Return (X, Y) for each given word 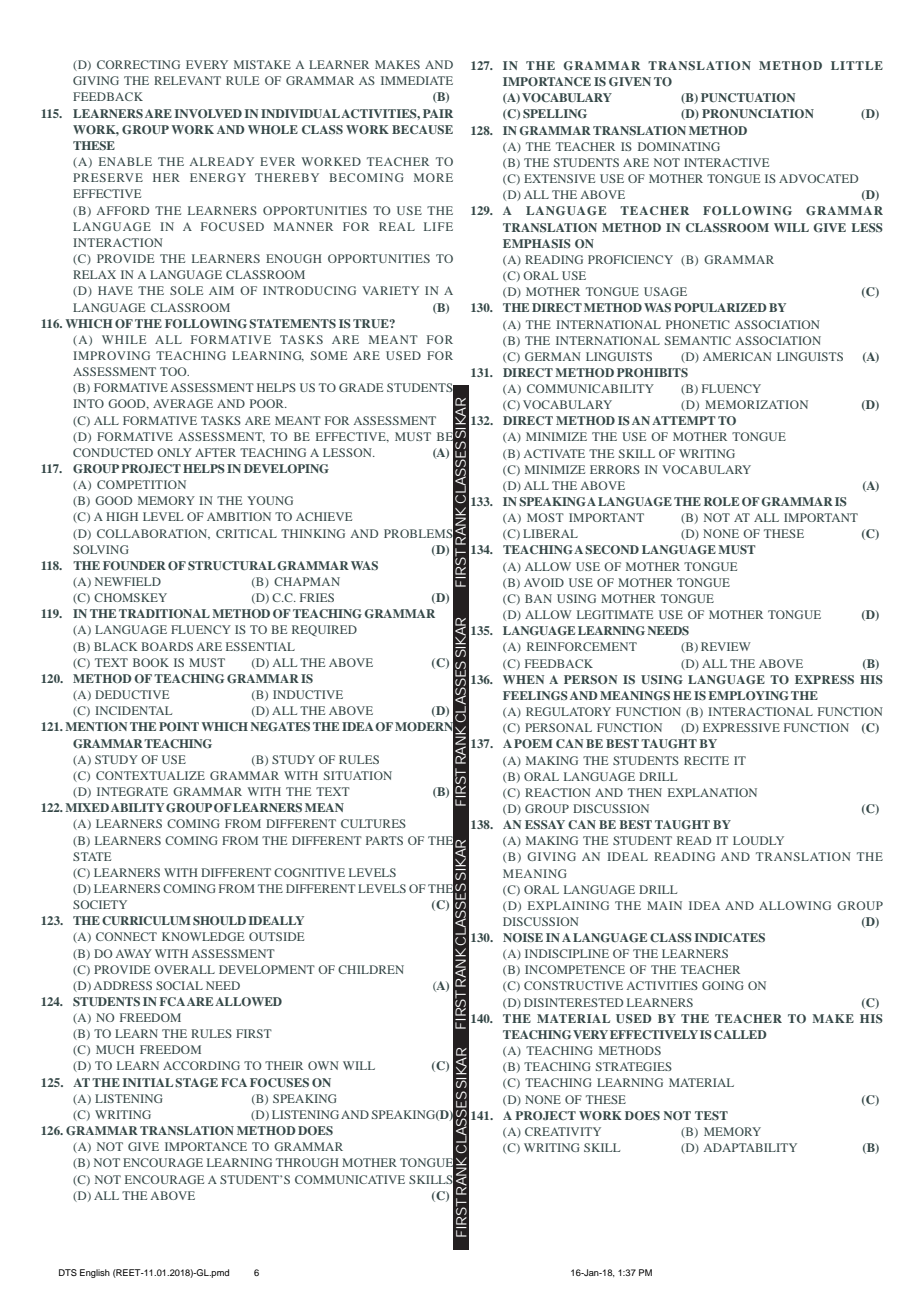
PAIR (438, 113)
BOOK (151, 662)
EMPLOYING (748, 695)
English (95, 1273)
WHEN (523, 679)
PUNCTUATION (748, 97)
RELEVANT (187, 80)
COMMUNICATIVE (350, 1179)
